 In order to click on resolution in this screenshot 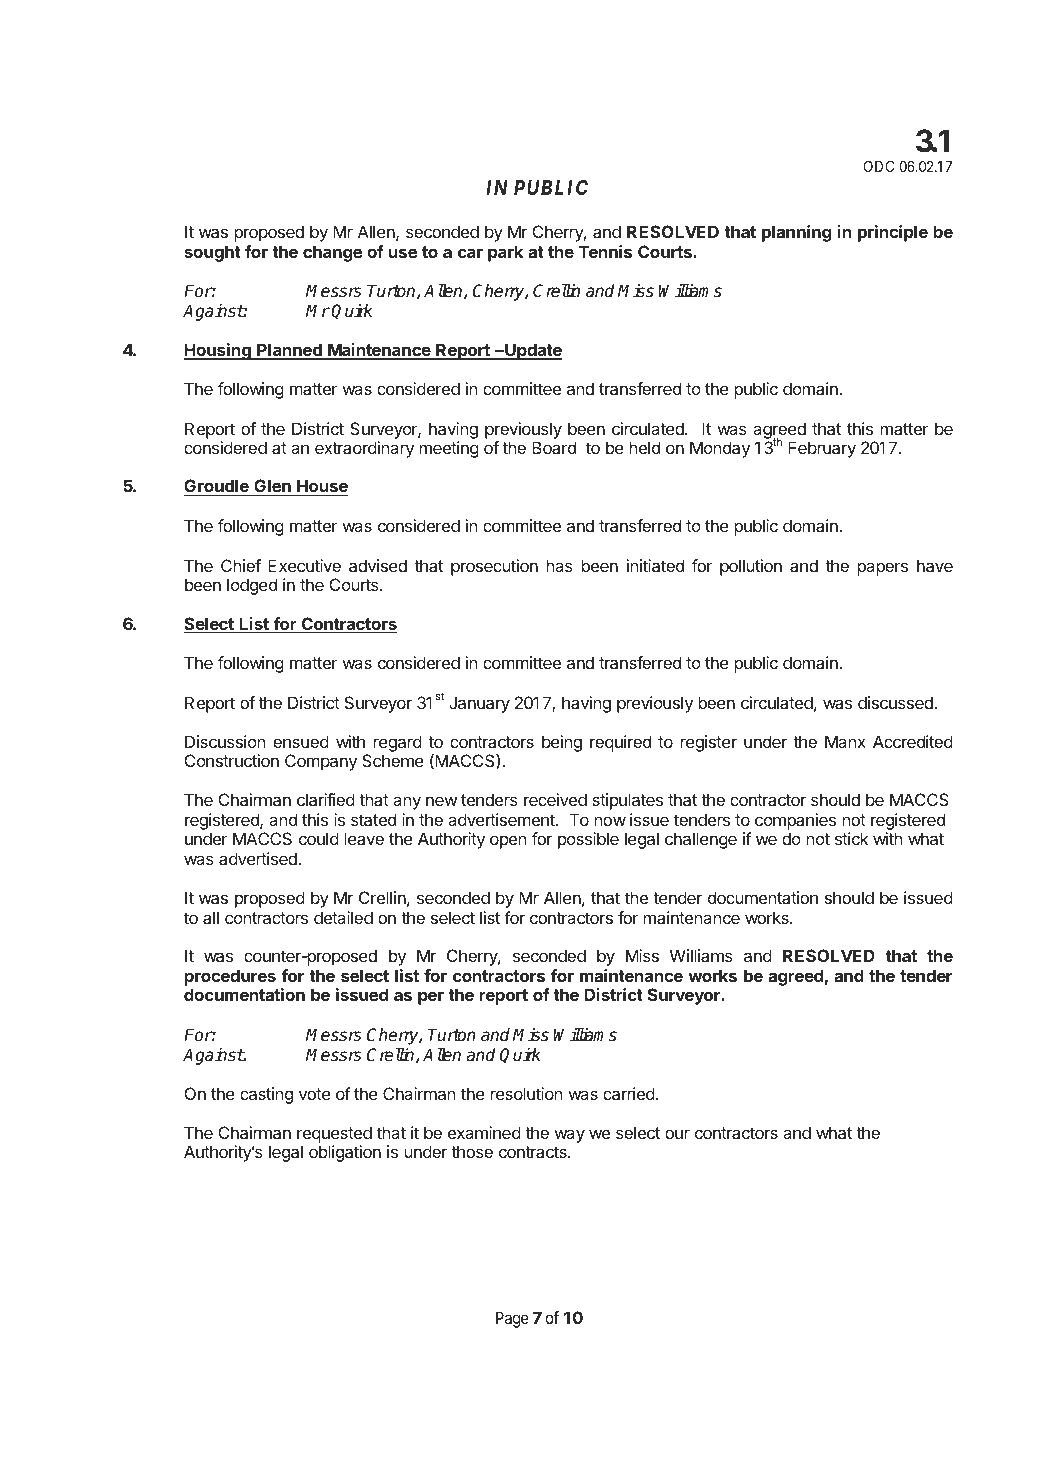, I will do `click(527, 1093)`.
